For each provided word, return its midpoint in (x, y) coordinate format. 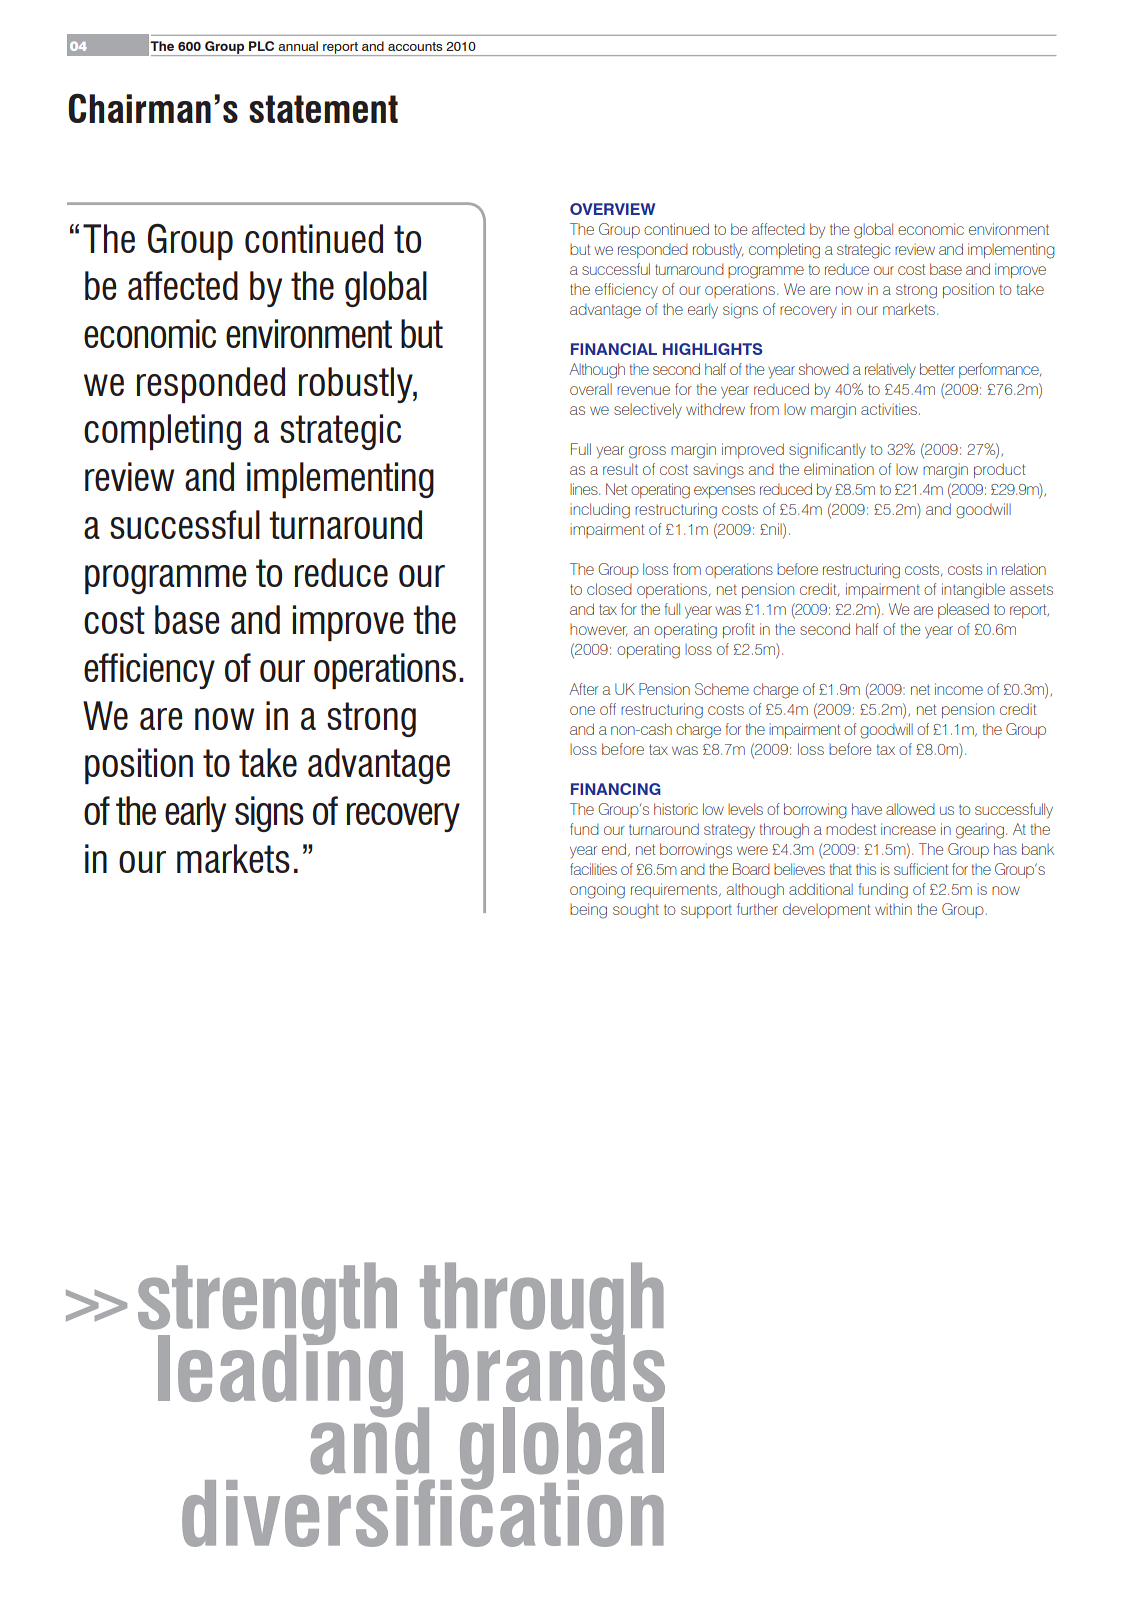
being (588, 911)
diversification (423, 1511)
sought (636, 911)
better (937, 369)
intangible (973, 591)
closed (609, 589)
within (893, 909)
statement (323, 109)
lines (585, 489)
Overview (612, 209)
